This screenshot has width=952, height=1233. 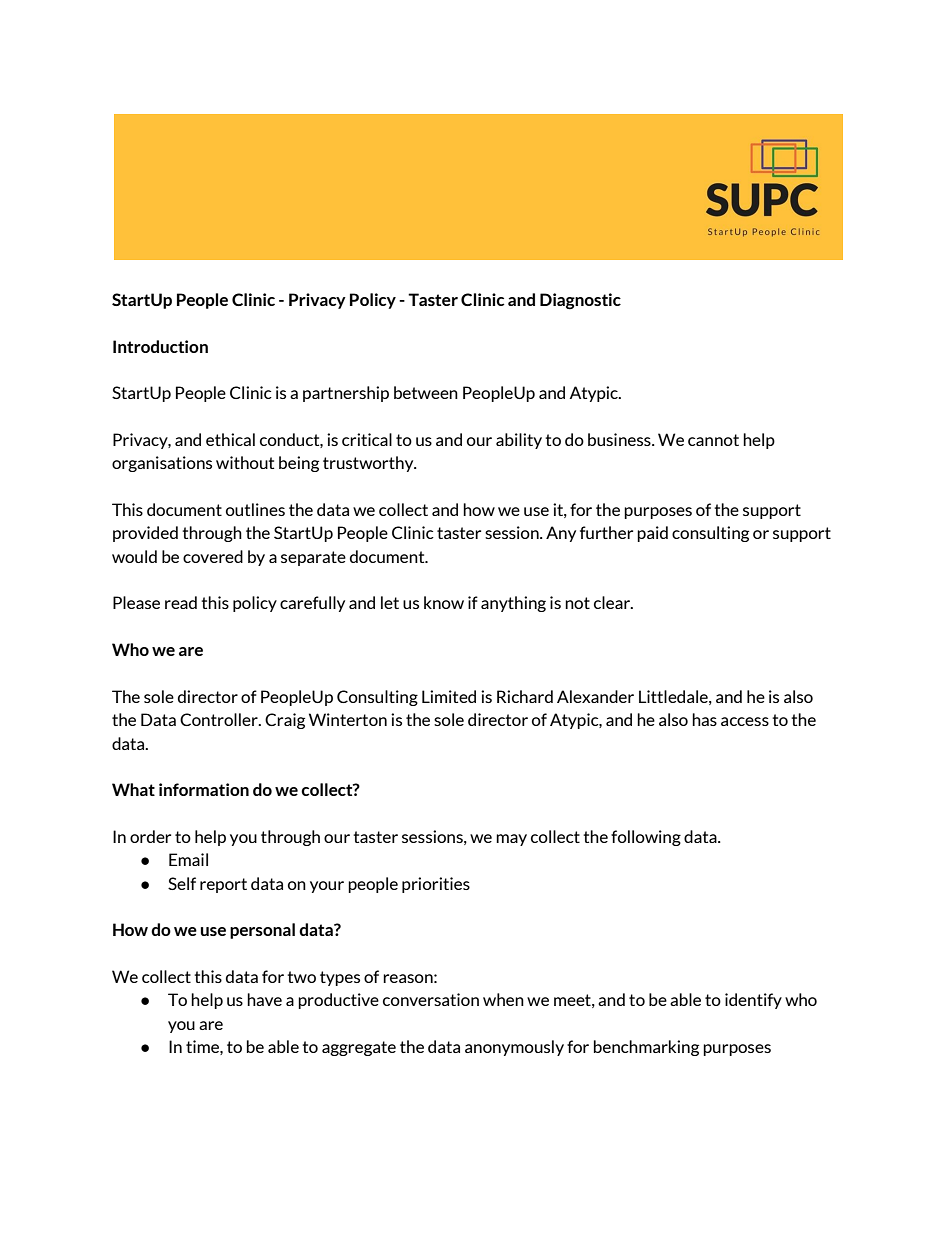 I want to click on Diagnostic, so click(x=580, y=301).
